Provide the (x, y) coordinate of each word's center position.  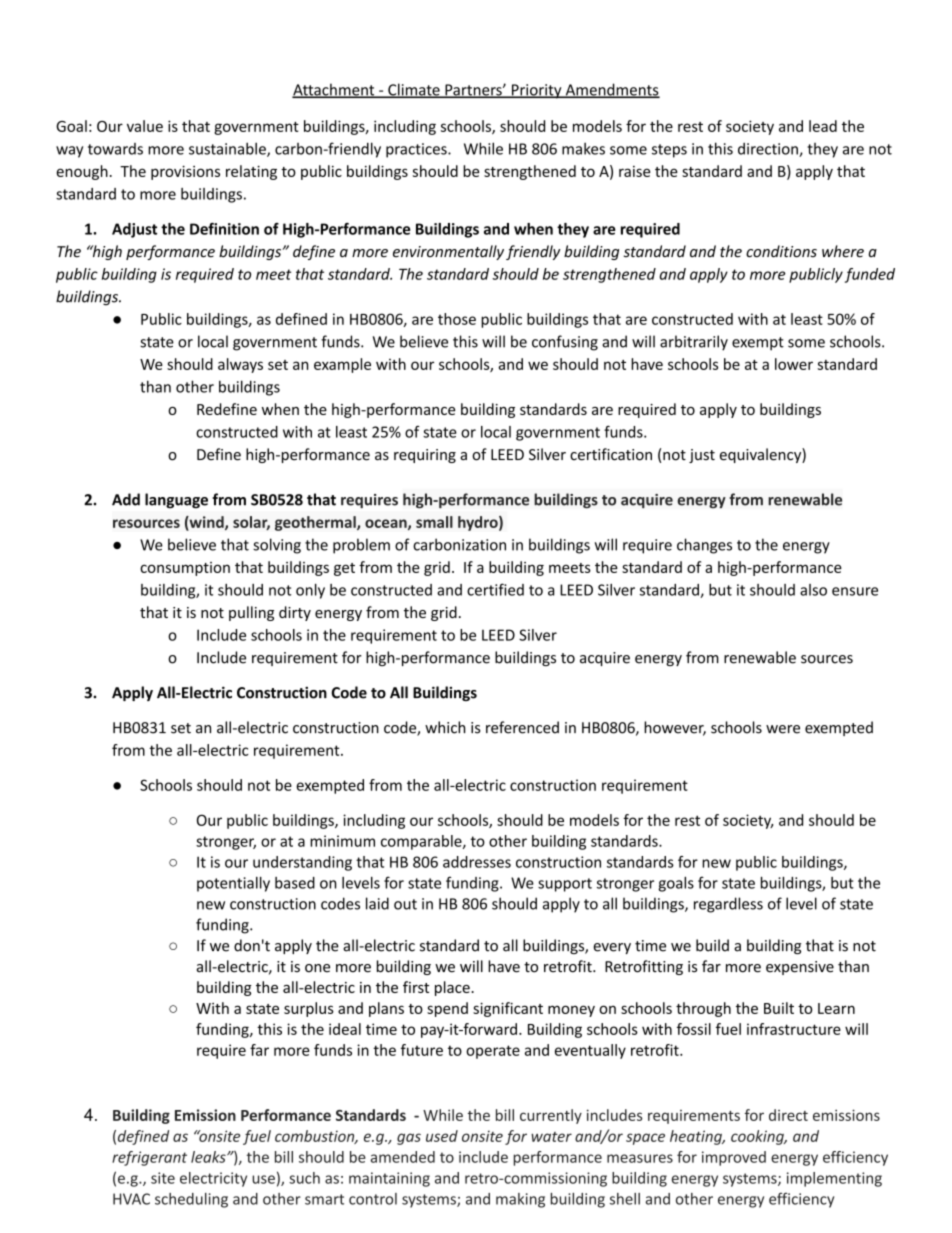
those (457, 319)
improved (734, 1158)
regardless (728, 905)
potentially (233, 884)
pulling (251, 613)
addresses (477, 862)
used (442, 1136)
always (240, 365)
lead (823, 126)
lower (794, 364)
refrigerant (149, 1158)
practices (417, 150)
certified (495, 589)
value (145, 126)
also (813, 590)
